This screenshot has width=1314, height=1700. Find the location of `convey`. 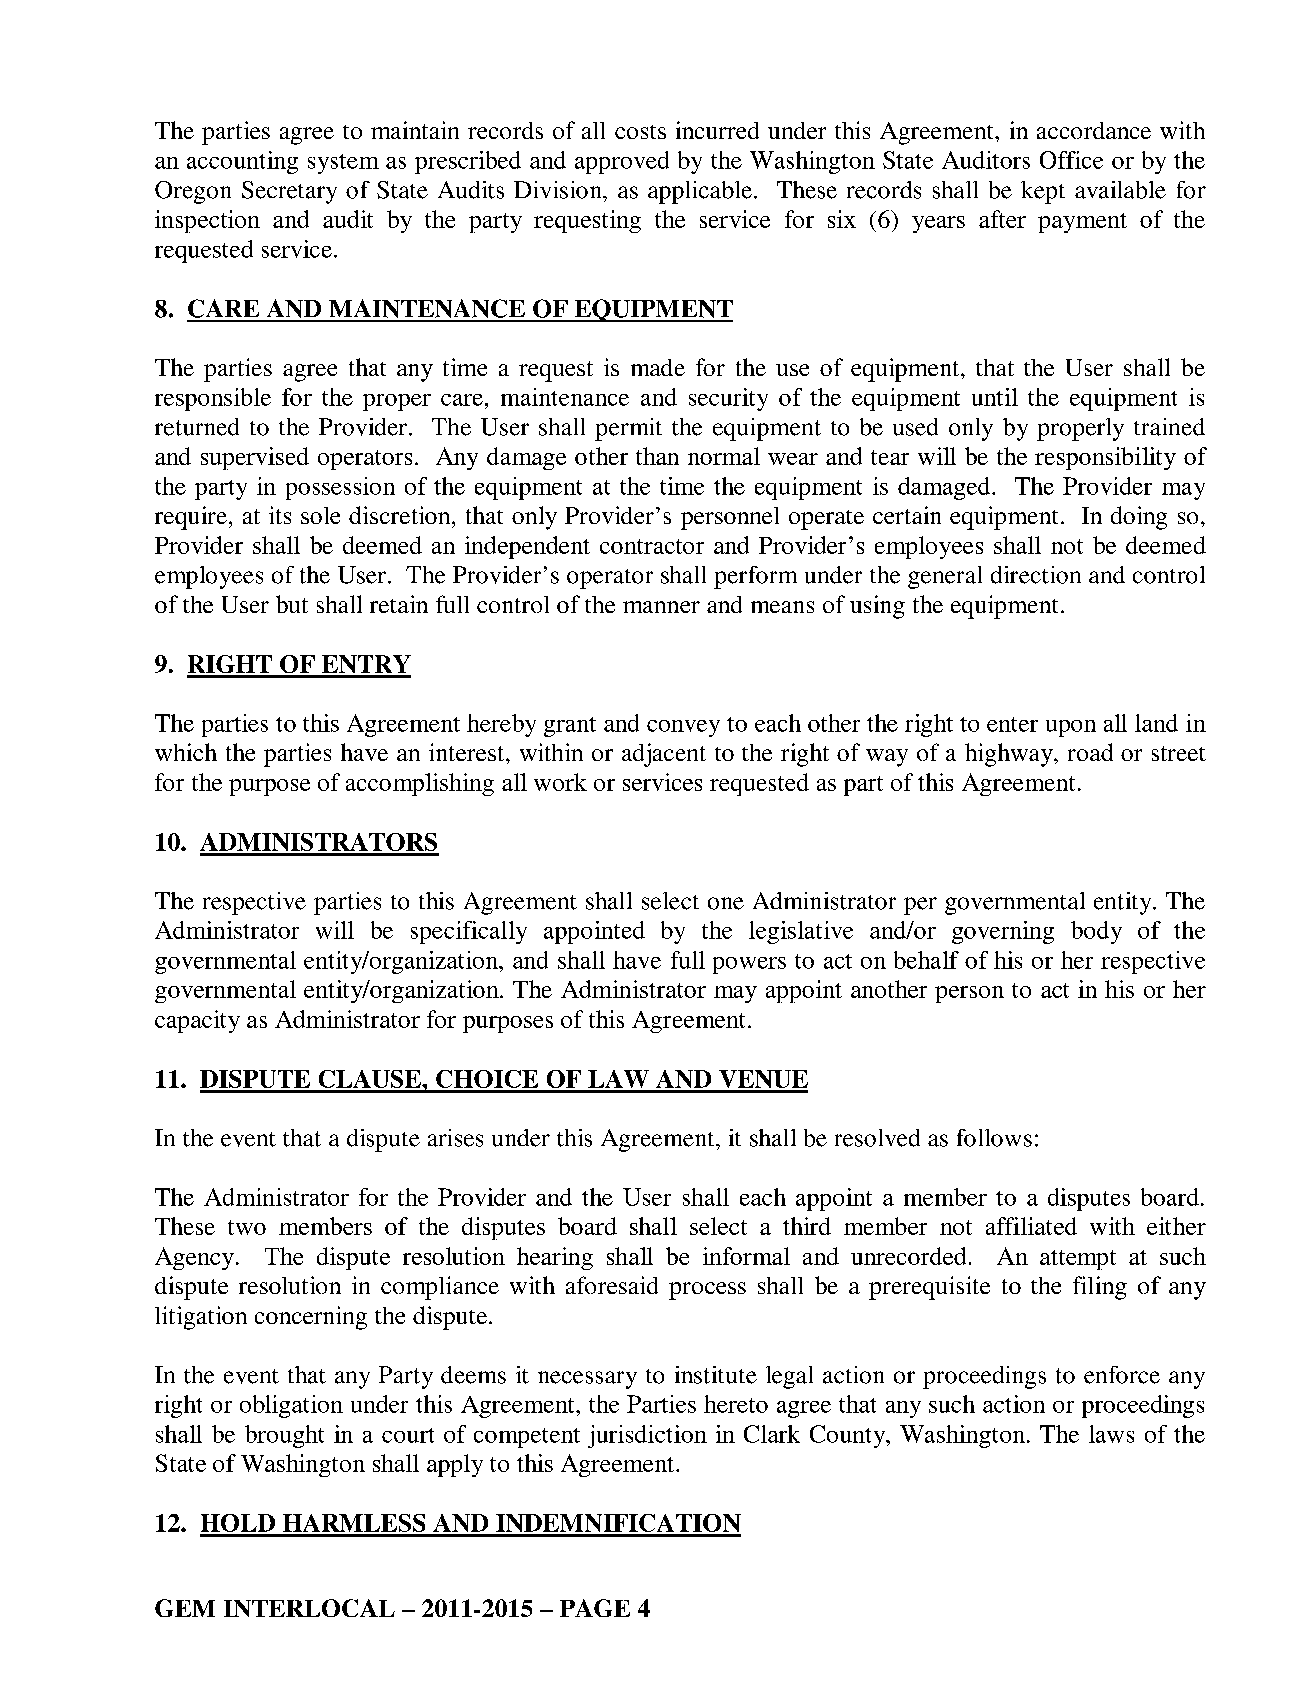

convey is located at coordinates (683, 728).
